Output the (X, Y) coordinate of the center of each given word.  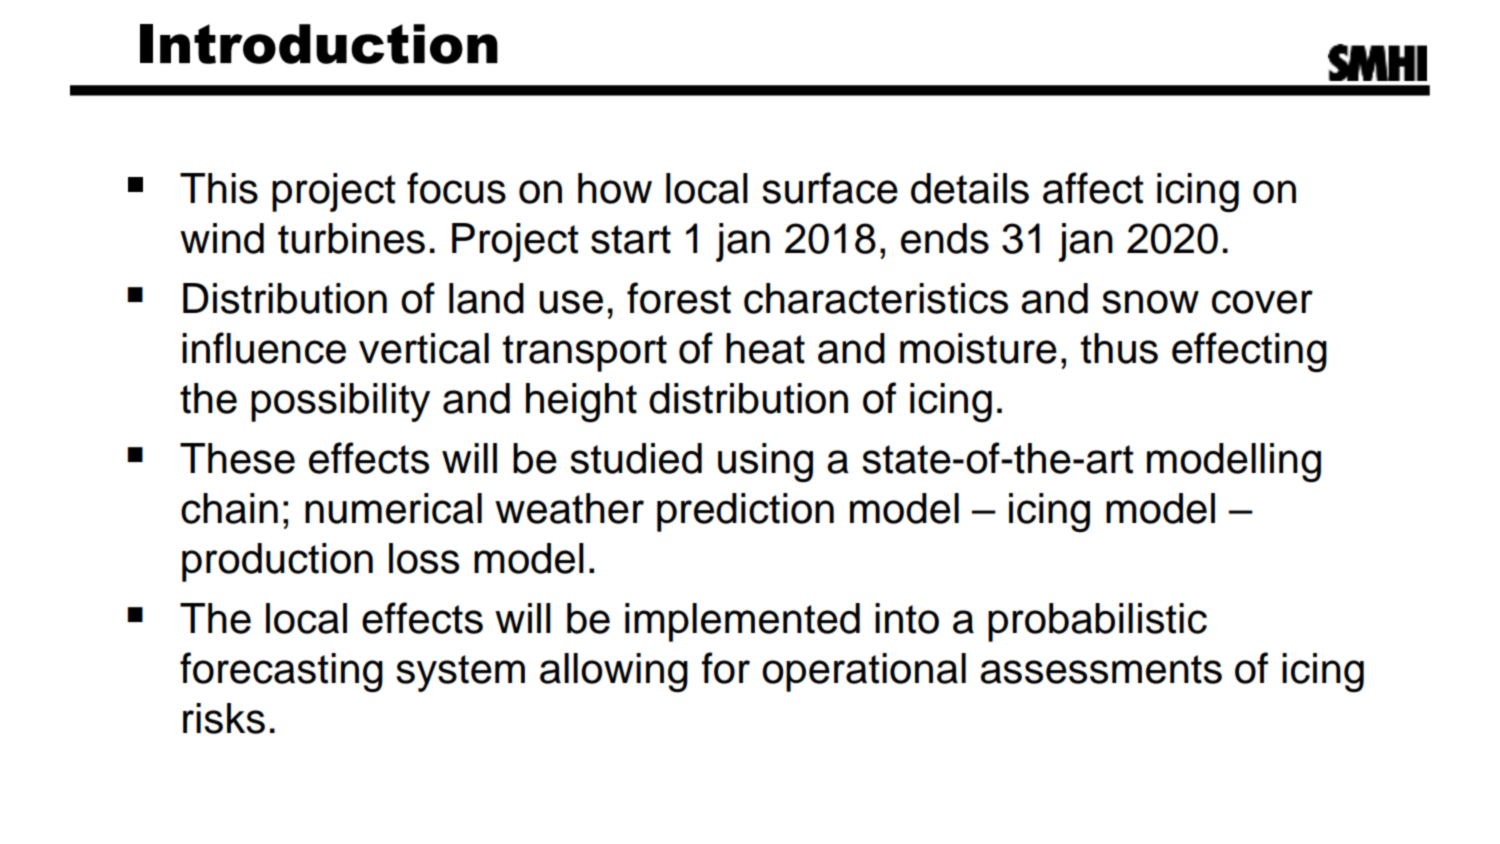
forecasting (281, 672)
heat (765, 348)
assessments (1101, 669)
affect (1093, 188)
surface (830, 188)
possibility (340, 402)
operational (864, 672)
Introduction (319, 44)
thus (1119, 348)
